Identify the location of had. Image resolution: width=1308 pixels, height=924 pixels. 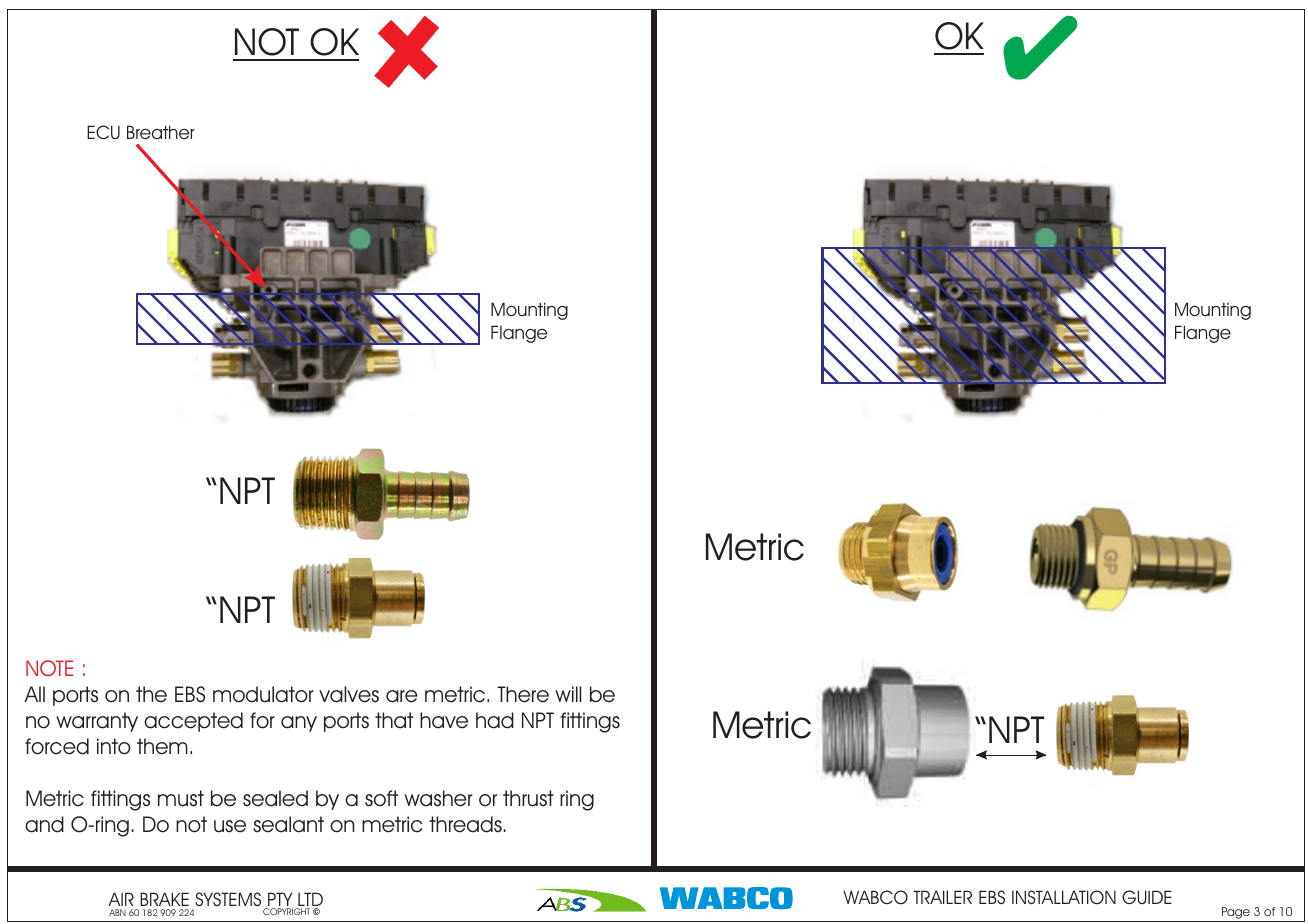
(495, 720).
